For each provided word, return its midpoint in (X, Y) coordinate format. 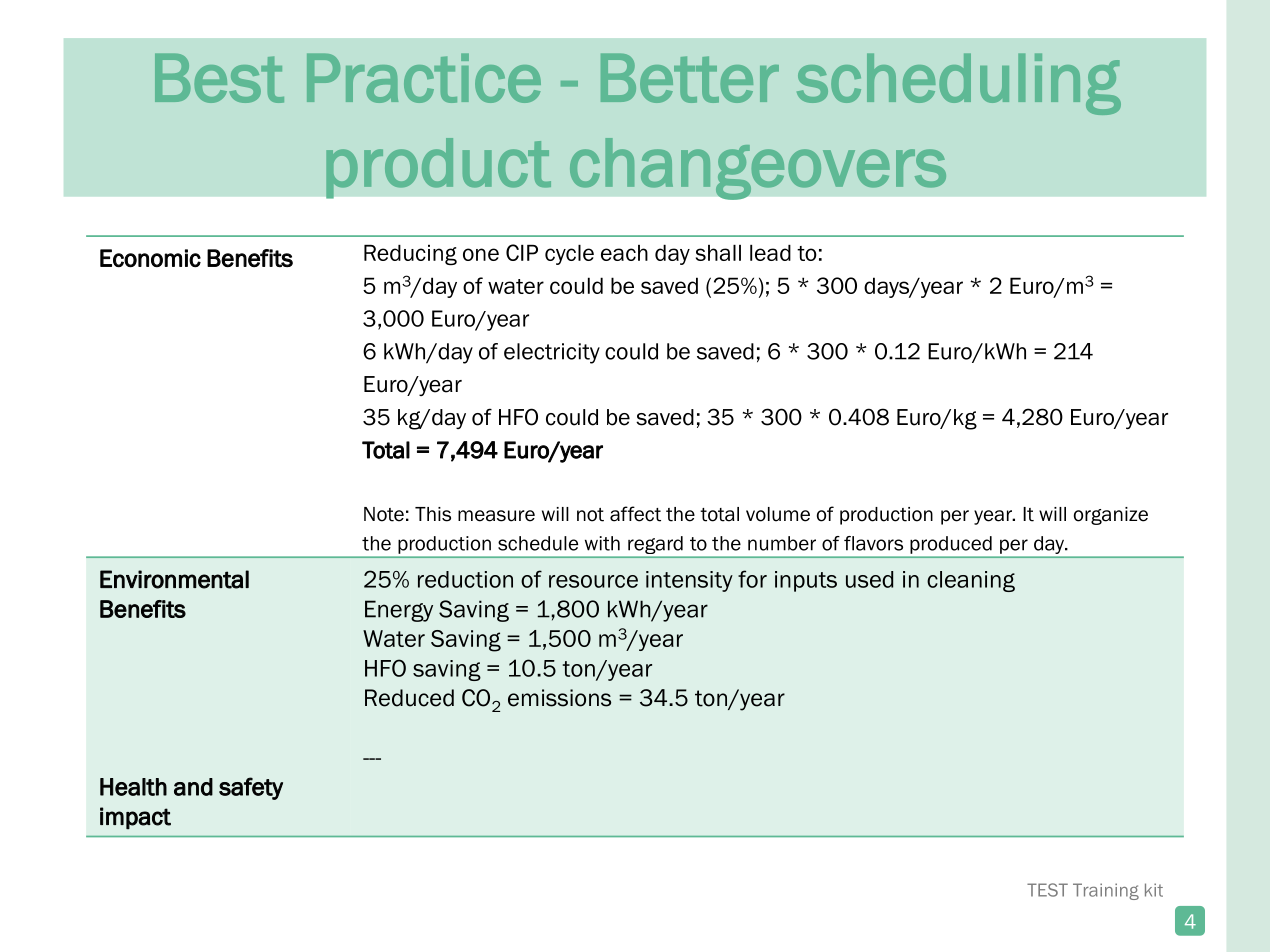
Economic (150, 258)
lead (770, 253)
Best (219, 78)
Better (690, 78)
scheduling (959, 84)
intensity (689, 581)
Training (1106, 891)
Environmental (174, 579)
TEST (1047, 890)
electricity (552, 353)
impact (135, 818)
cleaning (971, 581)
